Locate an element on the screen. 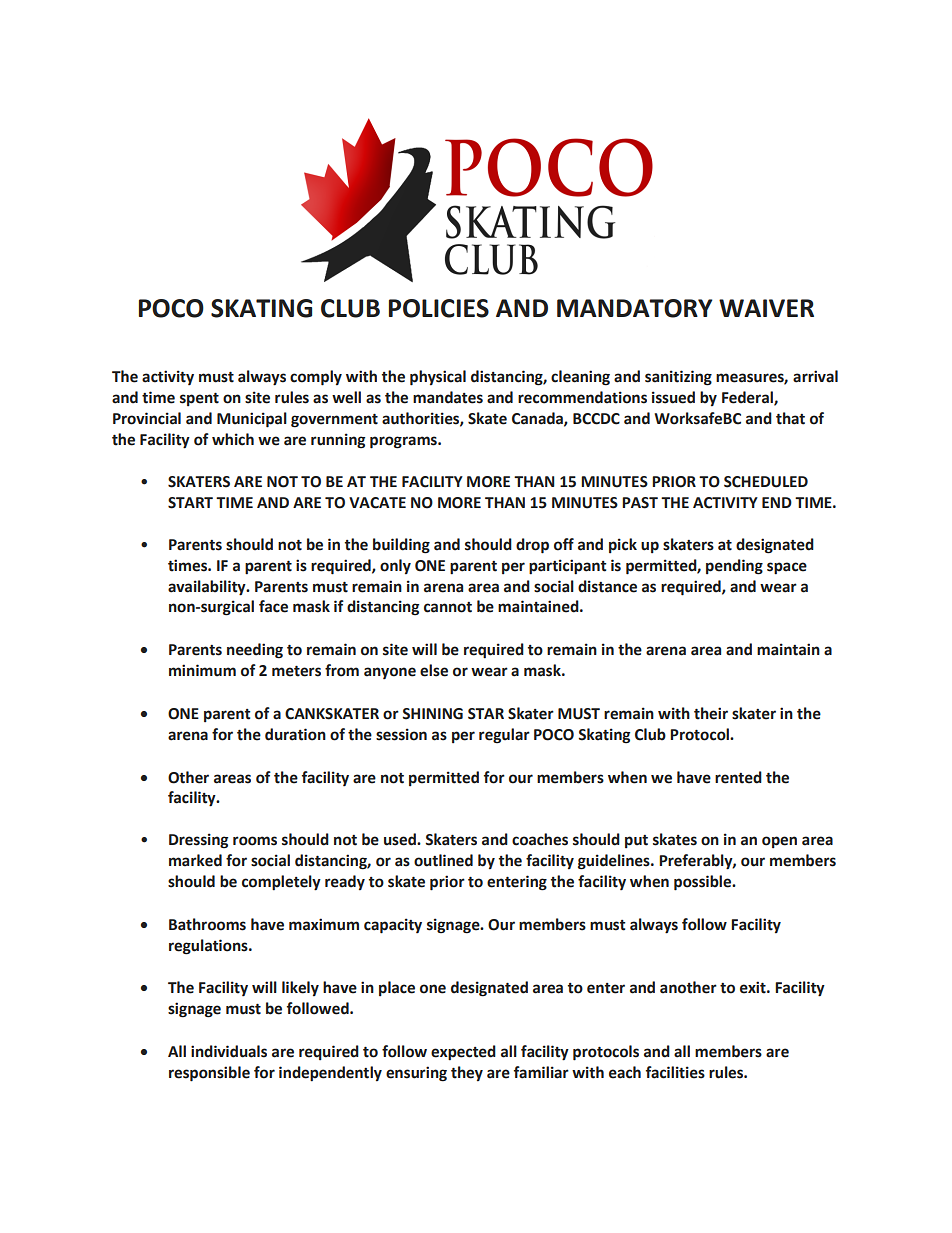  facilities is located at coordinates (675, 1072).
